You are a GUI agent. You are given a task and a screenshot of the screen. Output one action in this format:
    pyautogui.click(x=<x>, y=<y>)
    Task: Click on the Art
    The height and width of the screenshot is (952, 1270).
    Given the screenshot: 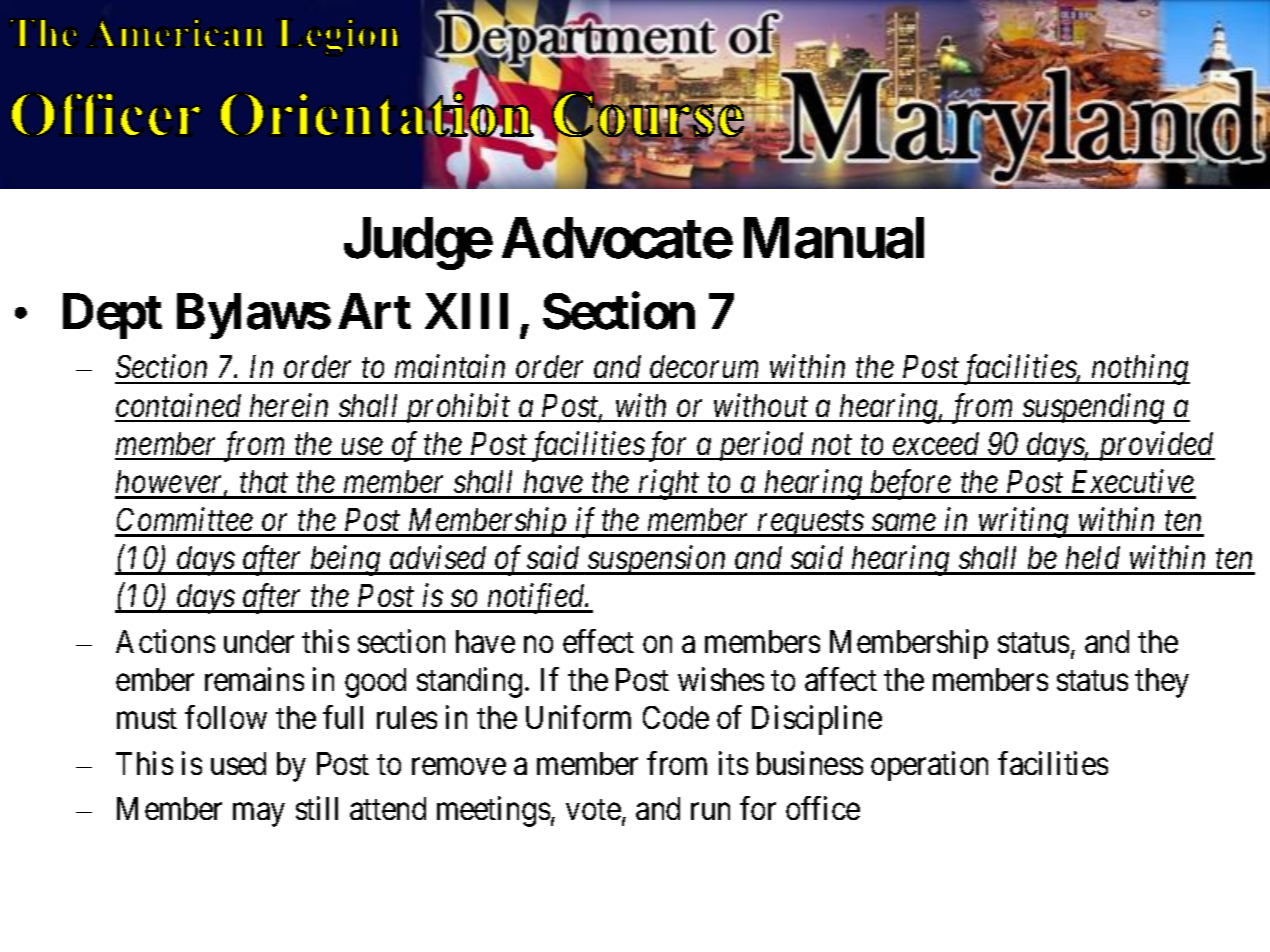 What is the action you would take?
    pyautogui.click(x=374, y=311)
